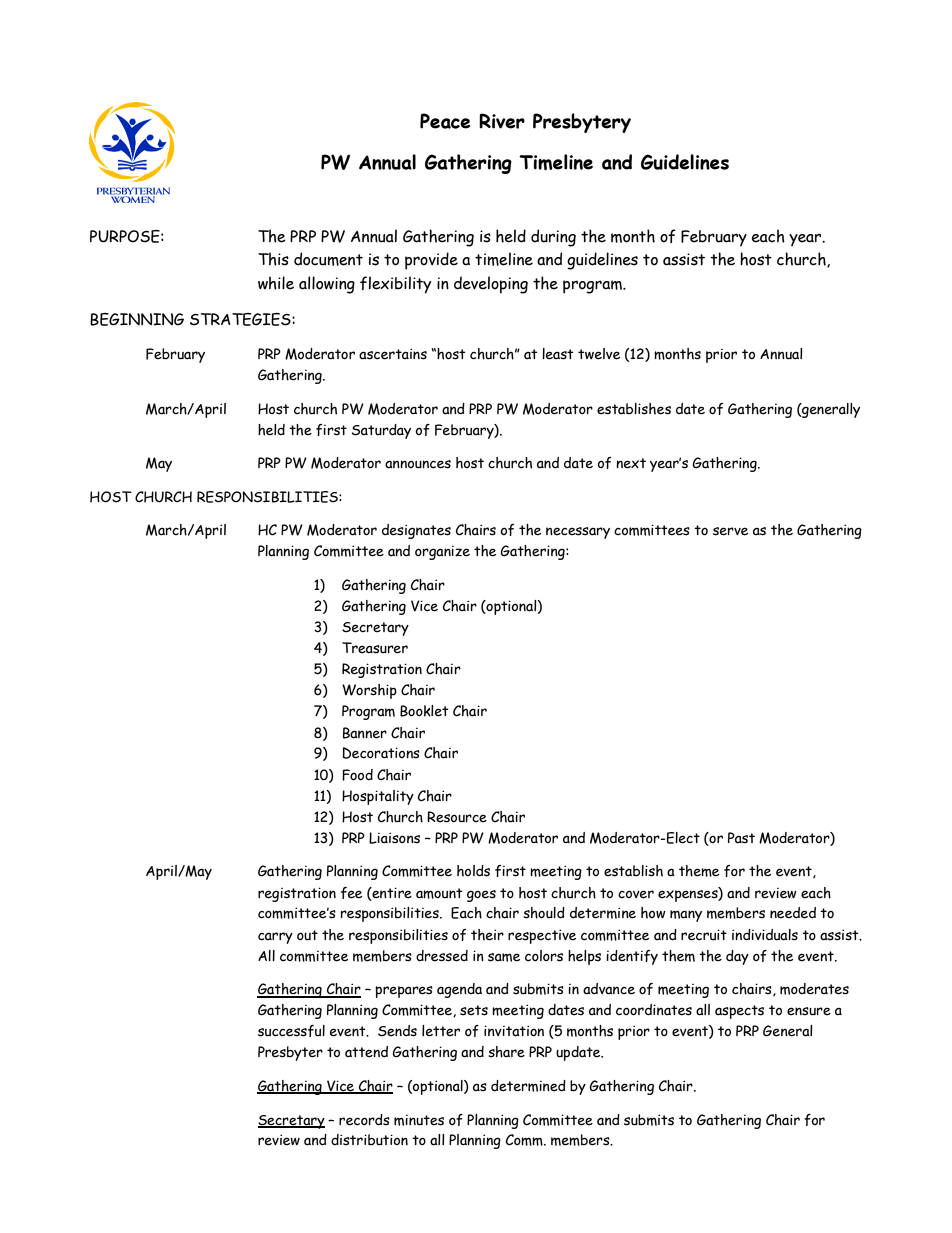  Describe the element at coordinates (291, 1031) in the screenshot. I see `successful` at that location.
